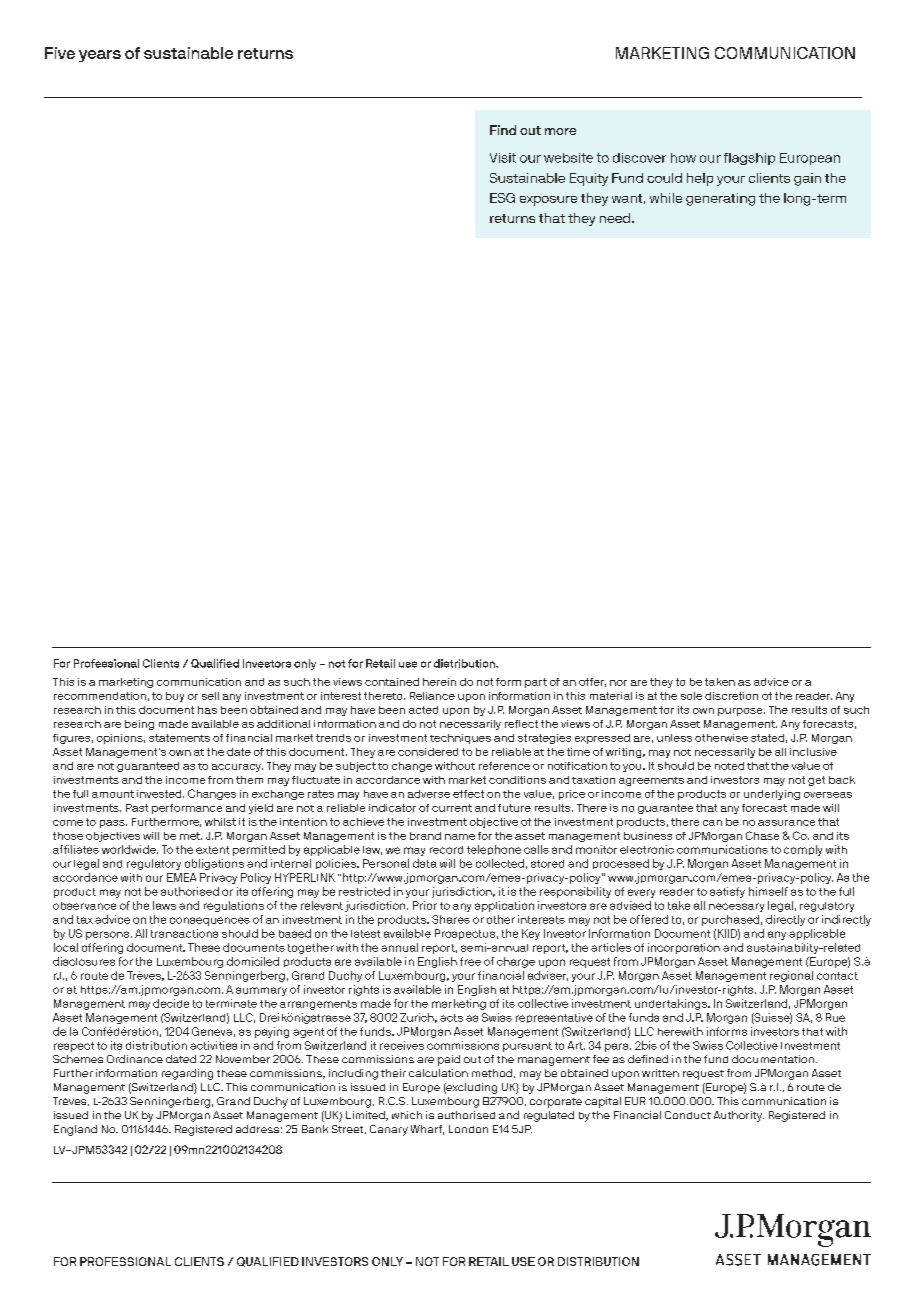 Image resolution: width=924 pixels, height=1308 pixels. I want to click on Authority, so click(739, 1116).
